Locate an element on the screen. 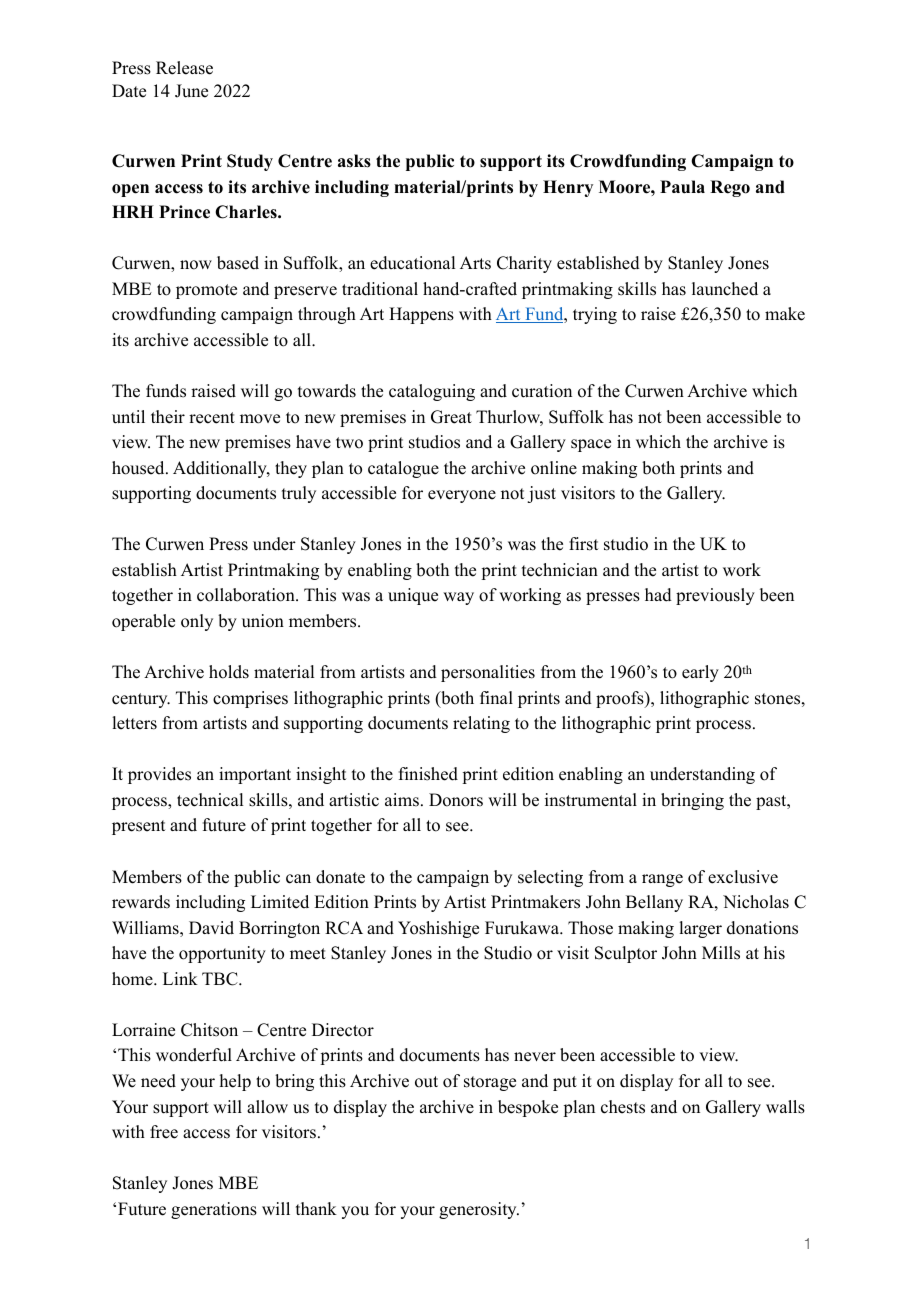 This screenshot has width=924, height=1308. early is located at coordinates (700, 673).
